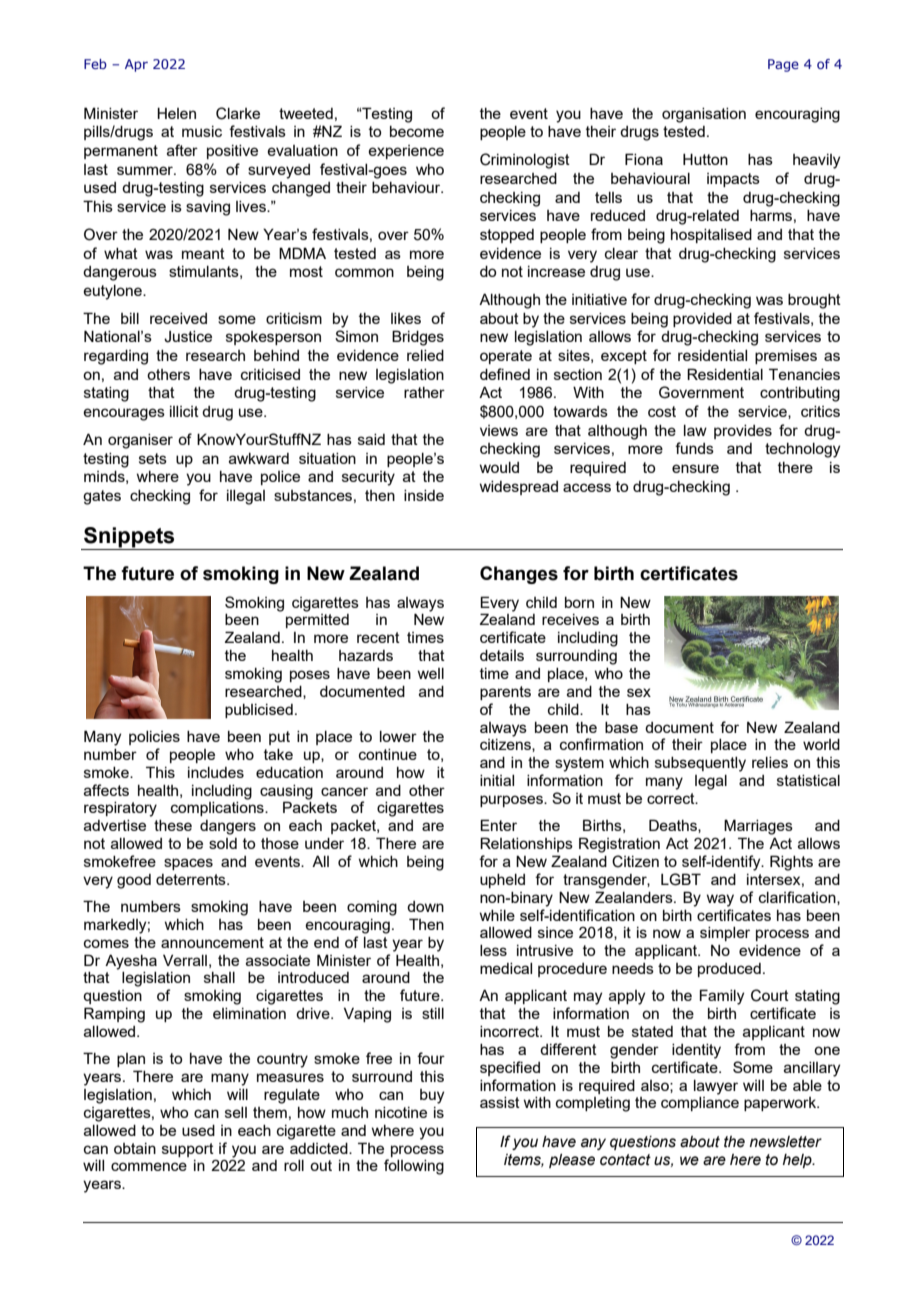 The image size is (924, 1308). I want to click on become, so click(417, 131).
